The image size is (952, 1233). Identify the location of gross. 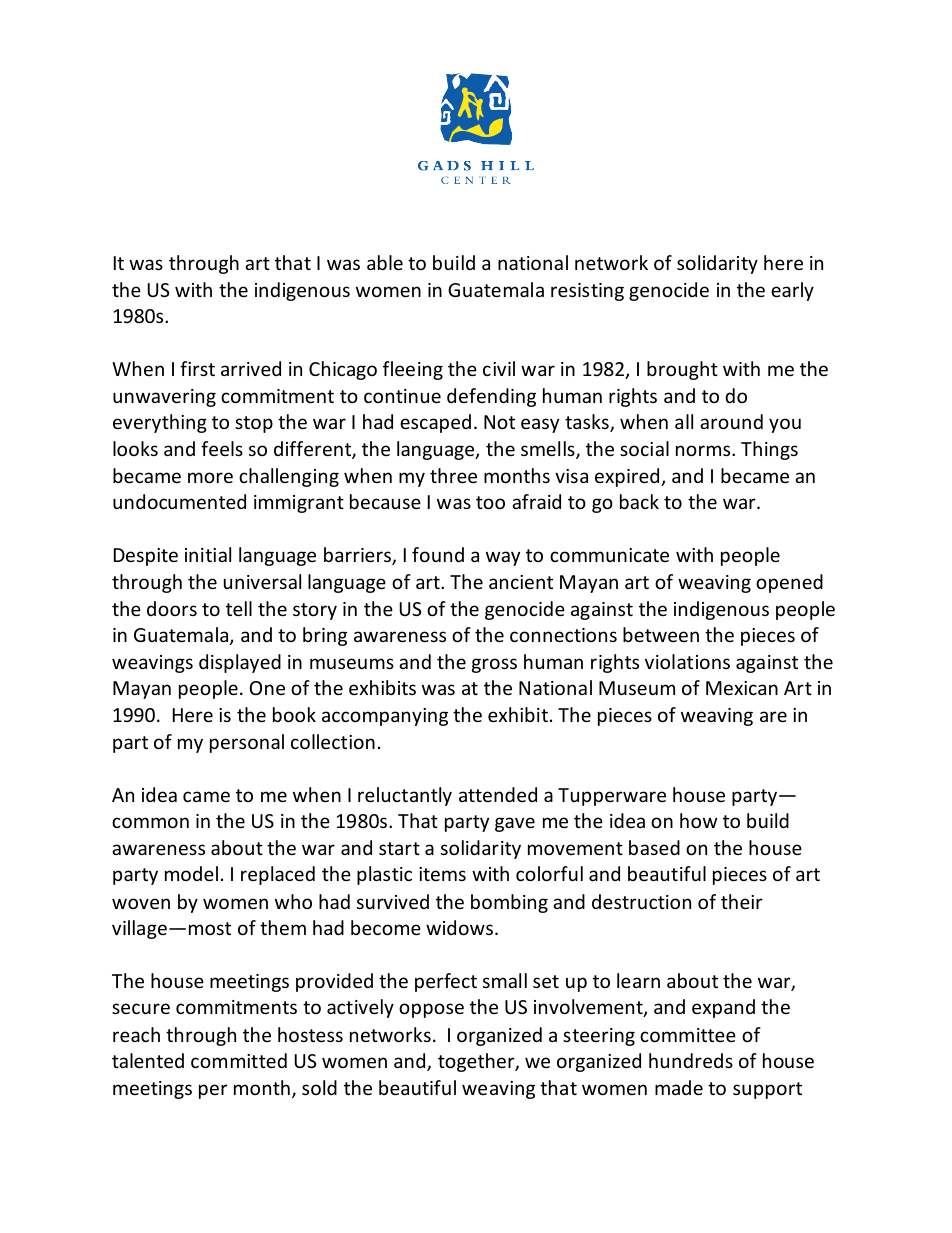
(494, 665).
